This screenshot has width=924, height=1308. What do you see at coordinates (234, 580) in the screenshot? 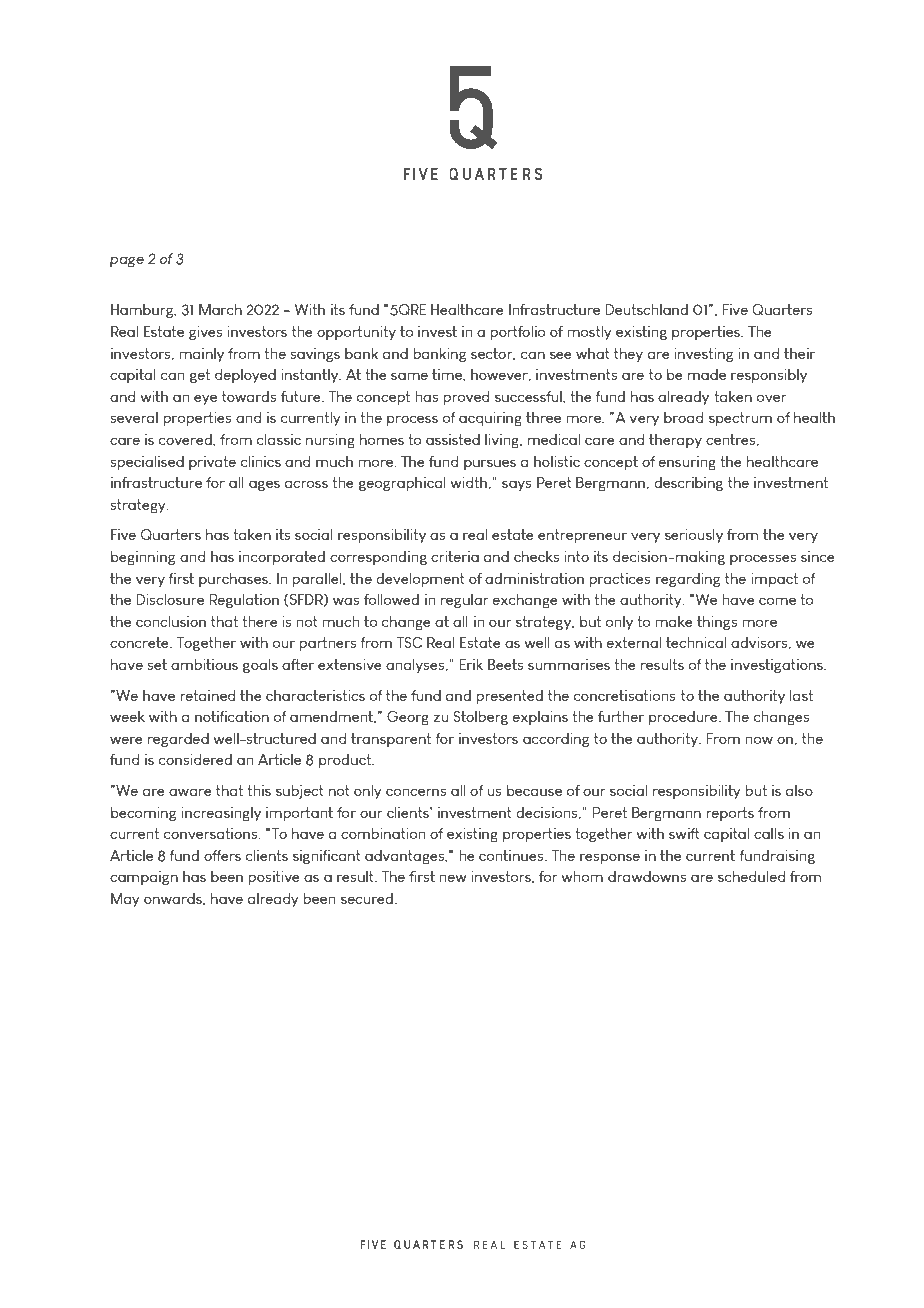
I see `purchases` at bounding box center [234, 580].
